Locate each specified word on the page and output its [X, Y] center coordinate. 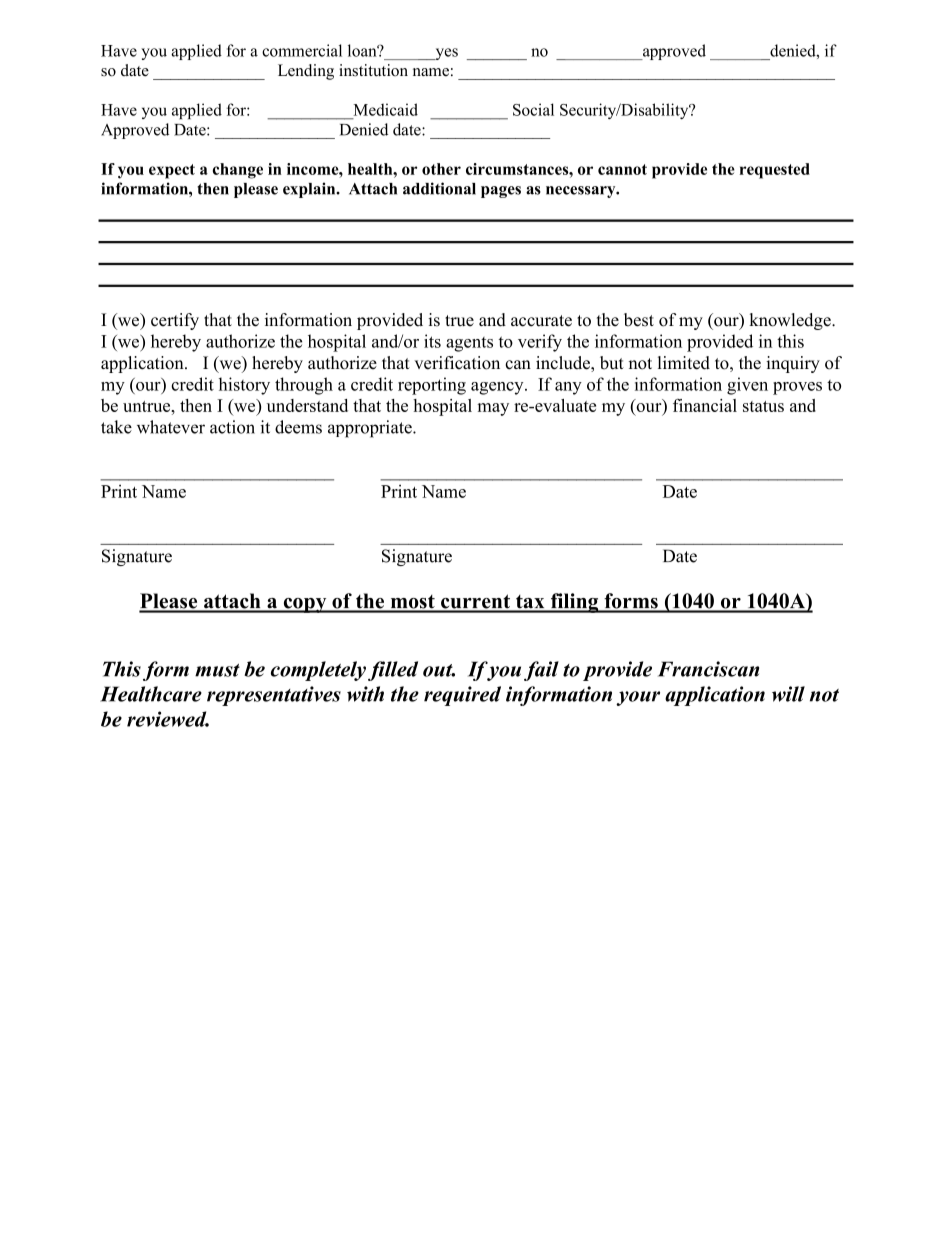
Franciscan [708, 669]
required [462, 696]
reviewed [168, 719]
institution [373, 70]
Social [533, 109]
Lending [306, 72]
